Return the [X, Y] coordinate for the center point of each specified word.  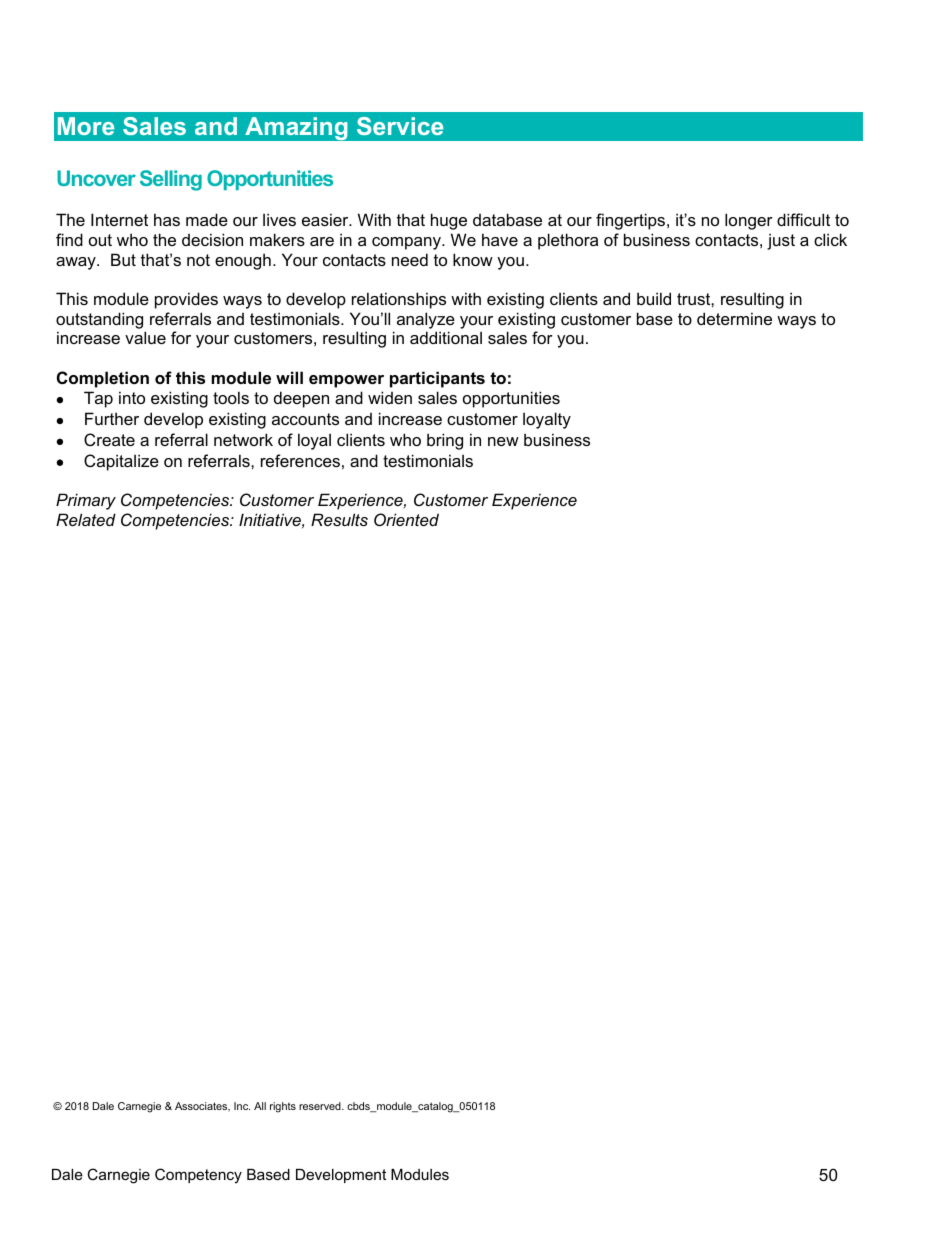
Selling [171, 180]
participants [437, 379]
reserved [321, 1106]
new [503, 441]
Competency [198, 1176]
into [132, 397]
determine [734, 318]
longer [749, 221]
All [260, 1106]
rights [283, 1107]
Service [400, 126]
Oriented [406, 519]
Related [86, 519]
